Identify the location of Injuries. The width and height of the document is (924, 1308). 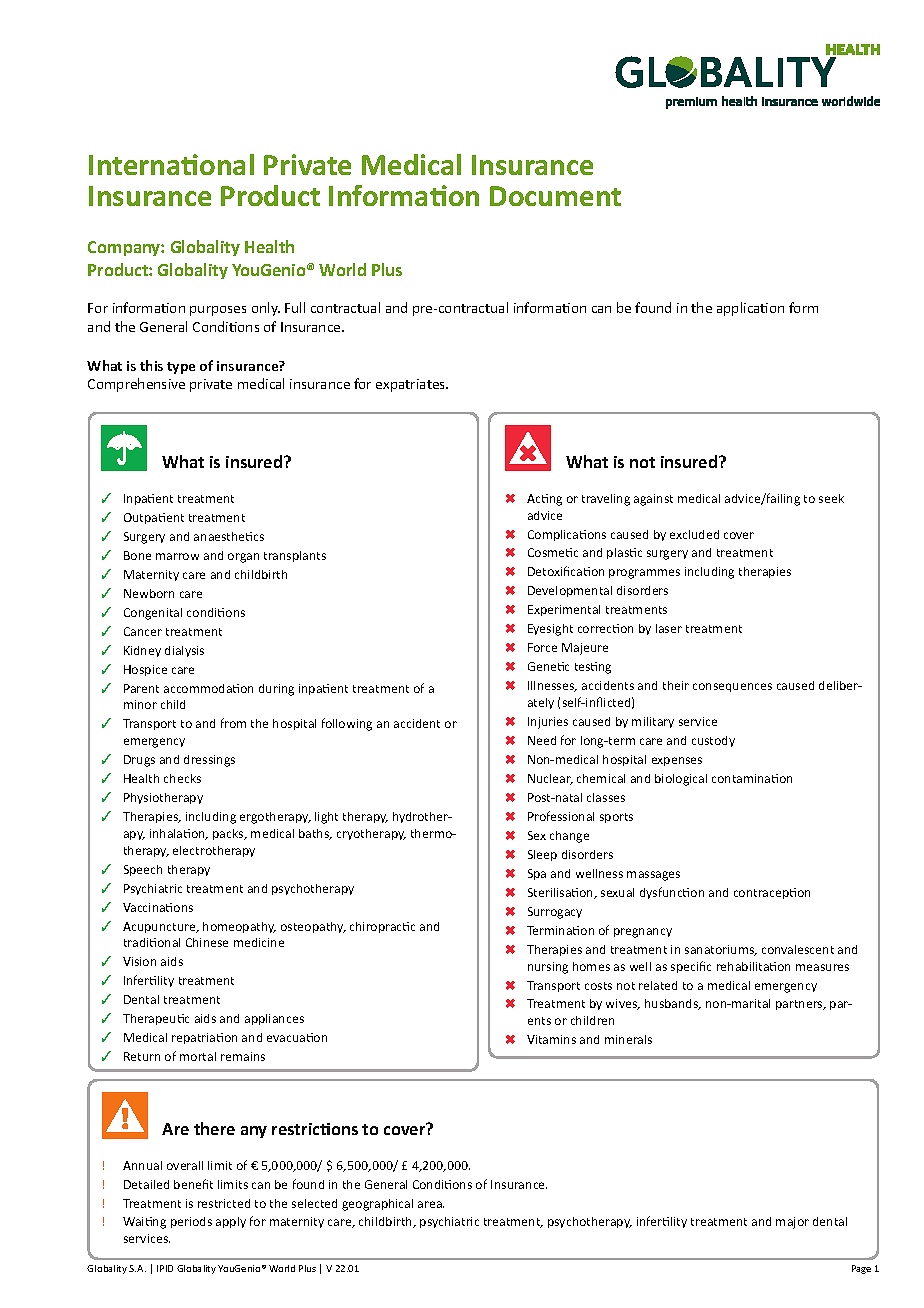
(548, 723).
